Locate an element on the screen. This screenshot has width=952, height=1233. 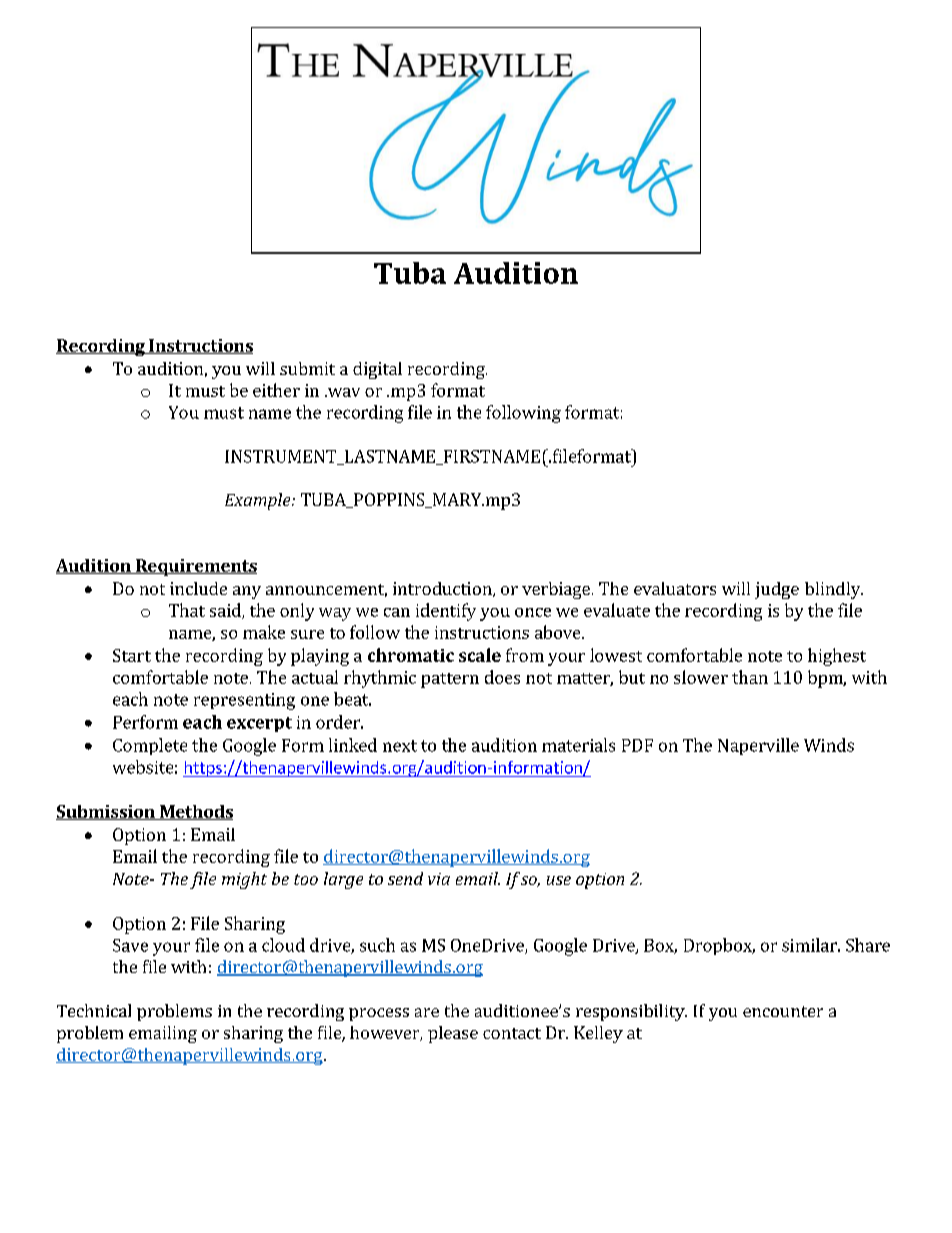
digital is located at coordinates (377, 370).
